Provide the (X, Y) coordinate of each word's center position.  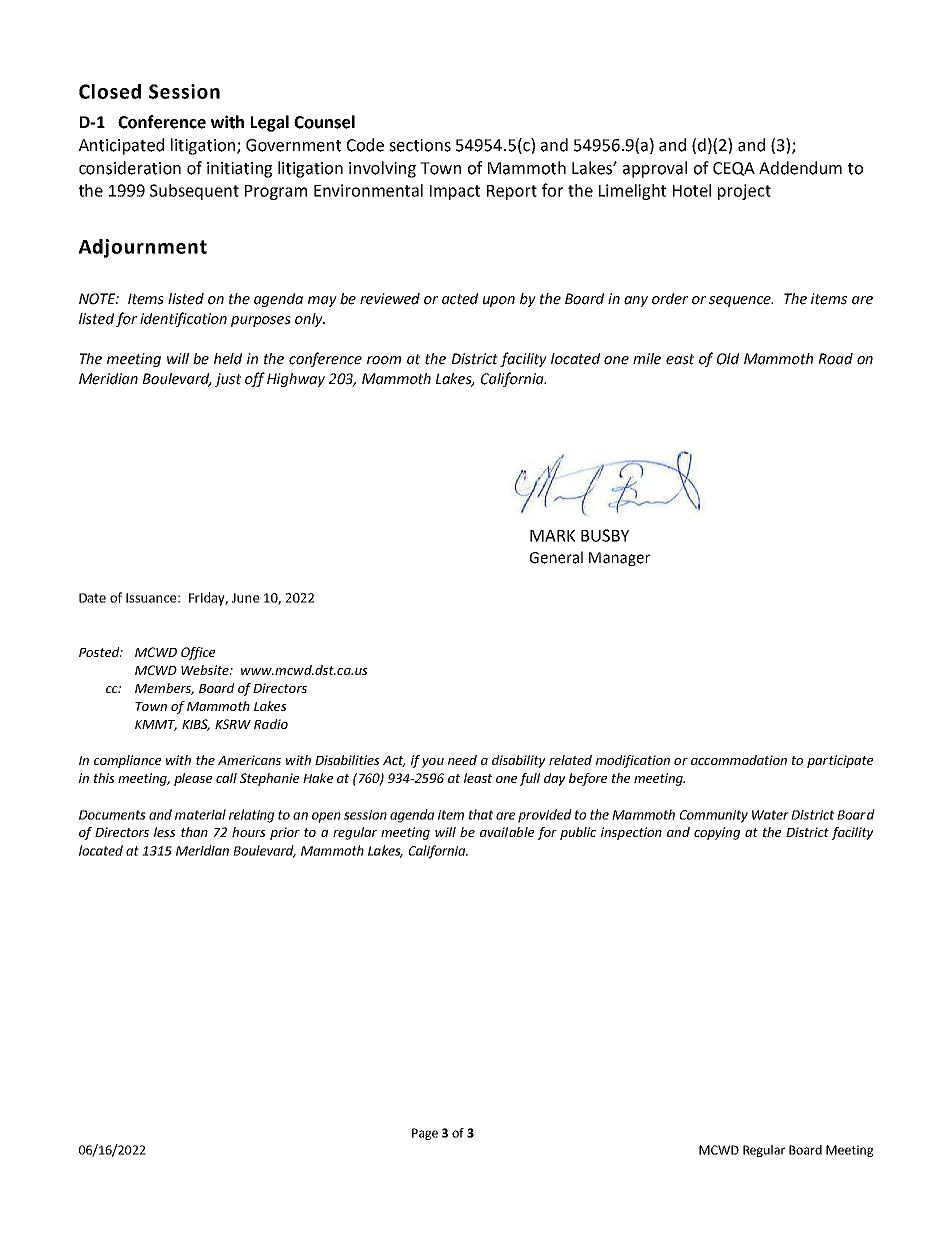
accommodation (739, 760)
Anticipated (121, 146)
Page (425, 1134)
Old (728, 359)
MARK (552, 536)
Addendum (800, 168)
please (193, 779)
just (228, 380)
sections (420, 145)
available (507, 832)
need (462, 760)
